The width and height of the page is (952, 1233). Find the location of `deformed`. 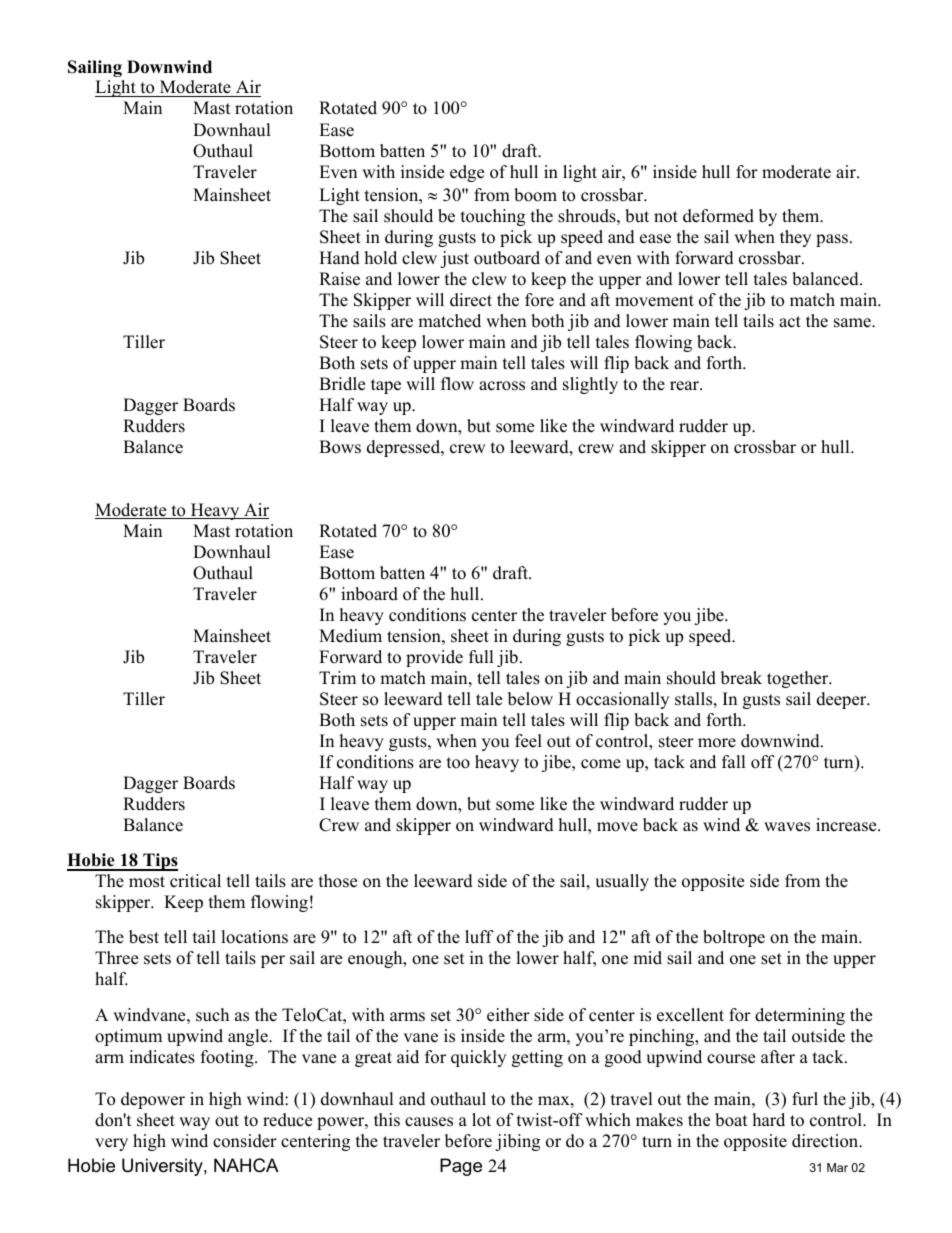

deformed is located at coordinates (718, 216).
